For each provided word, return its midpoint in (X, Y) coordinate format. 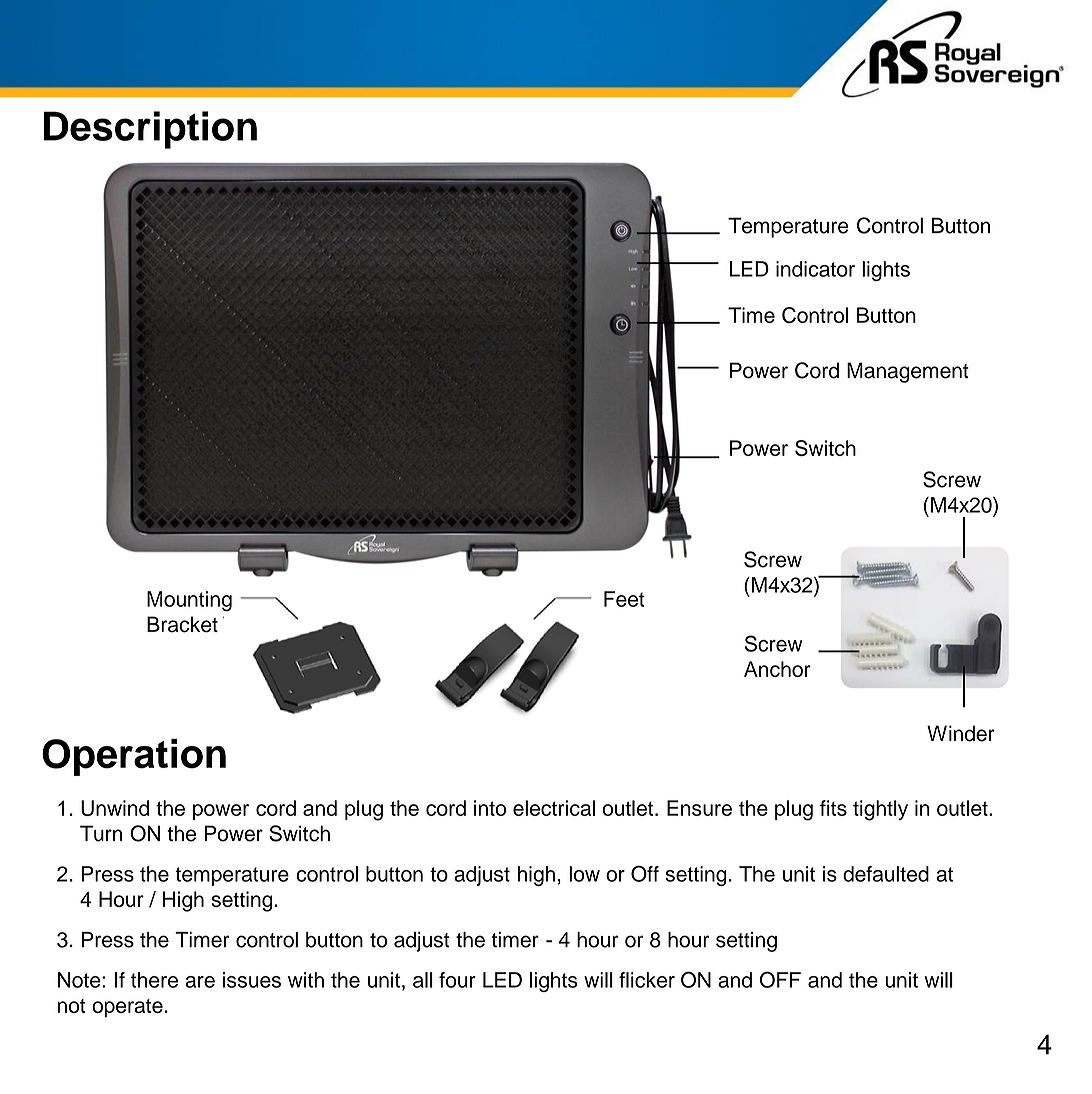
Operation (134, 757)
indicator (815, 269)
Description (150, 130)
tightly (880, 810)
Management (908, 372)
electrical (554, 808)
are (200, 982)
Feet (624, 599)
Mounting (189, 601)
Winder (961, 733)
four (457, 980)
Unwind (115, 808)
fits (833, 808)
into (490, 808)
